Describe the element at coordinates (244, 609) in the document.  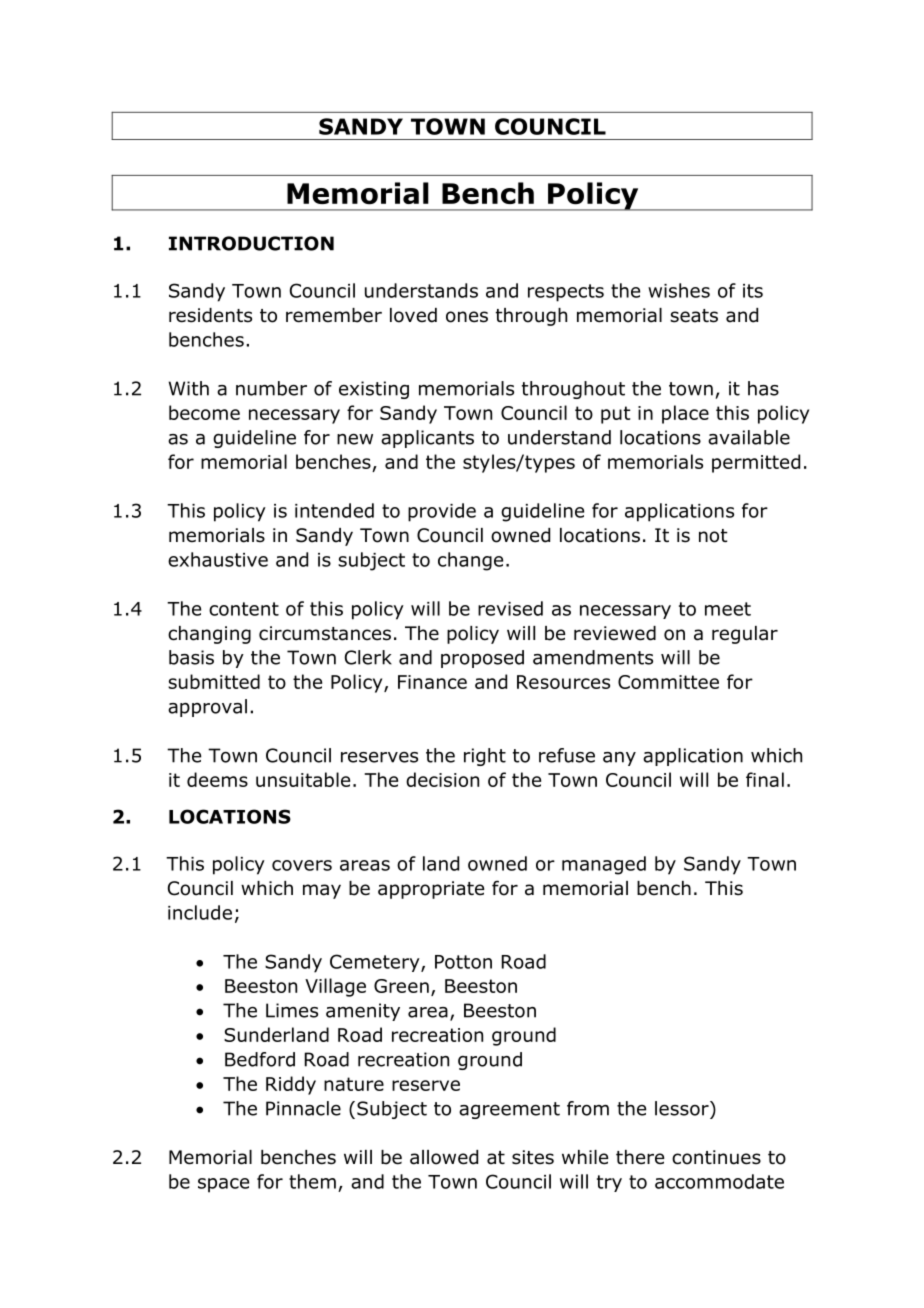
I see `content` at that location.
